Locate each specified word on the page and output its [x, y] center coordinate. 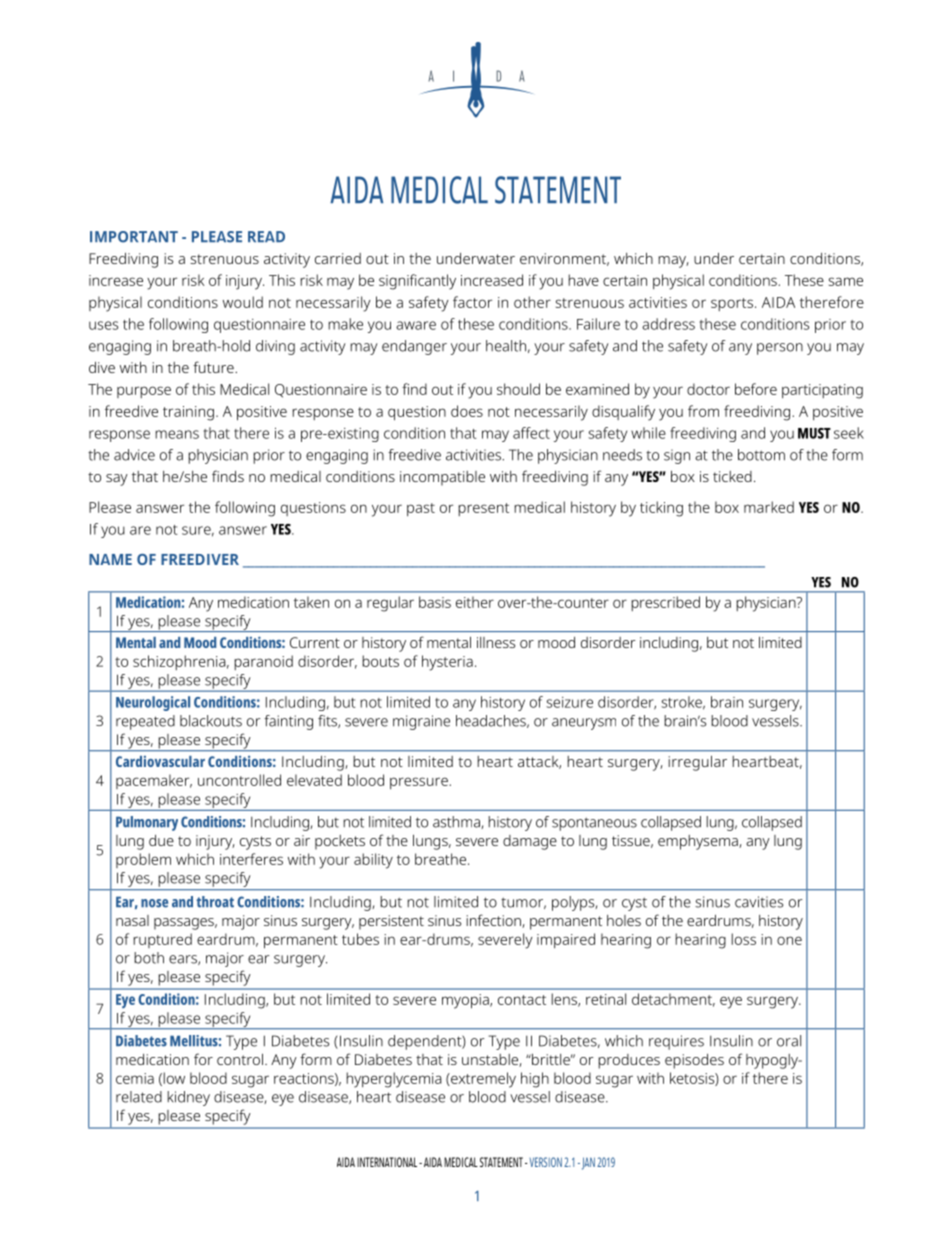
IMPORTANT [134, 237]
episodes [694, 1061]
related [139, 1097]
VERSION [544, 1162]
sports [732, 304]
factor [472, 302]
